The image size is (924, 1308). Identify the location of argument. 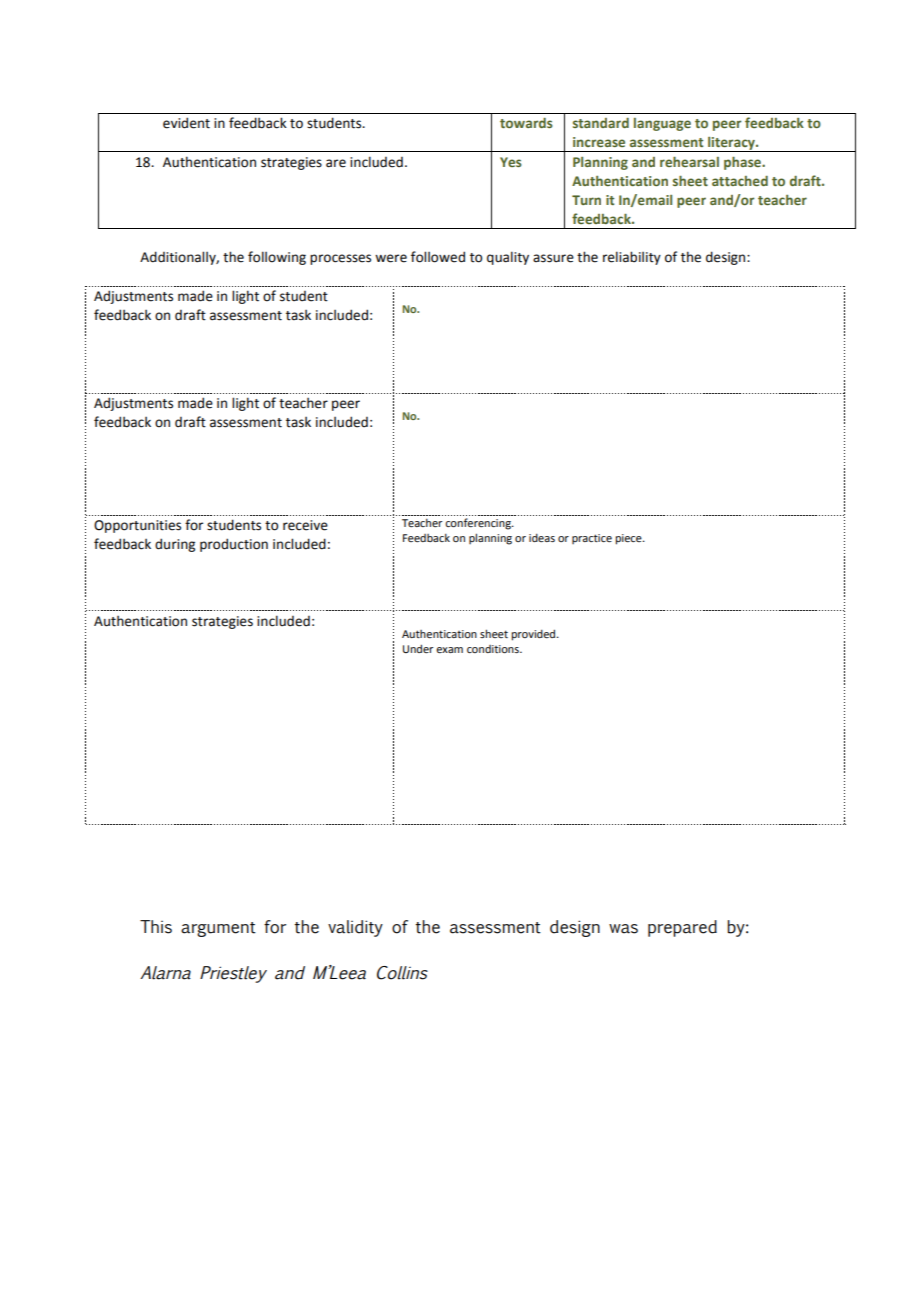
(218, 929).
